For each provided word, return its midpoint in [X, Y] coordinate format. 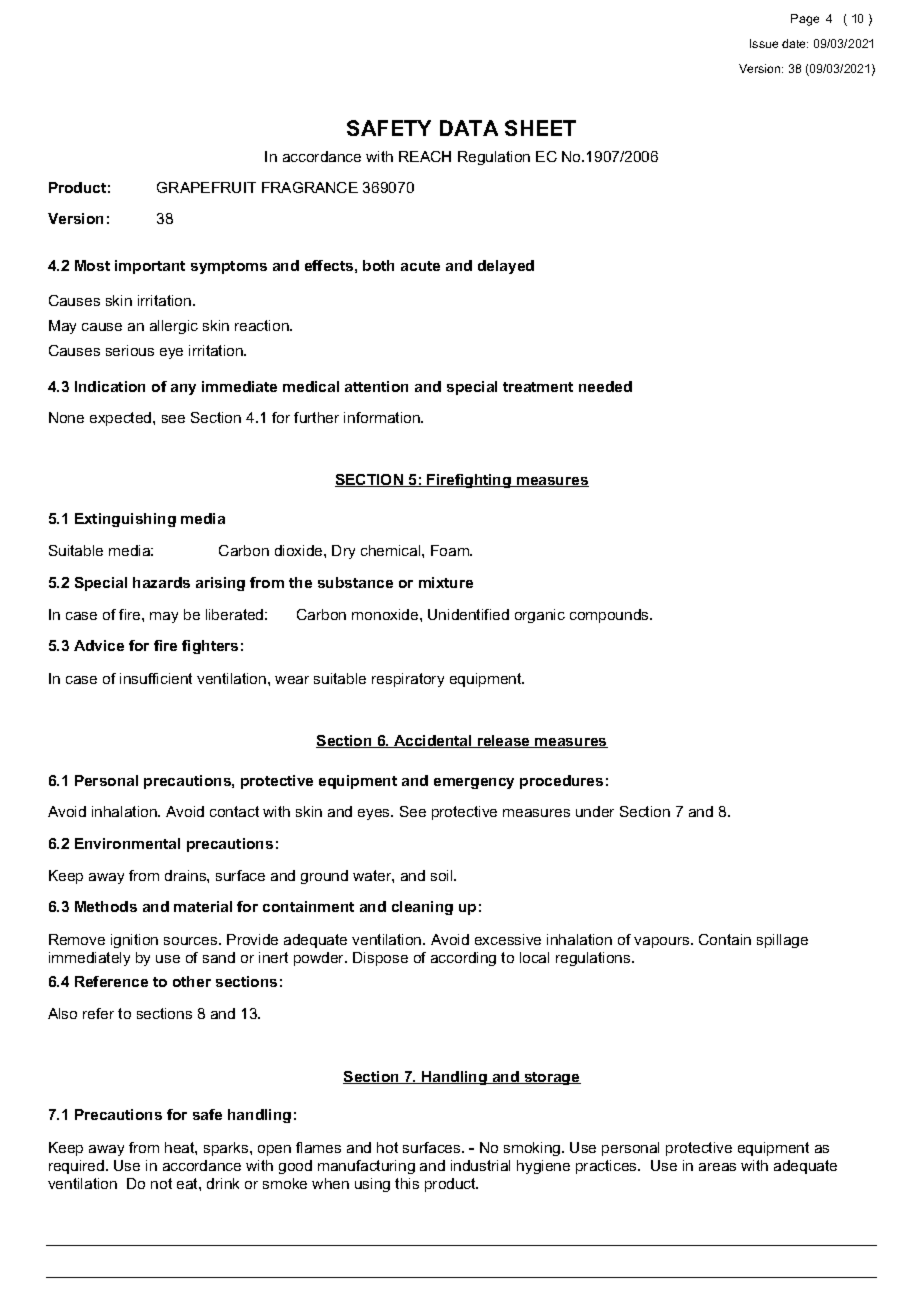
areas [717, 1167]
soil [443, 875]
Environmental [127, 843]
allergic [174, 327]
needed [605, 386]
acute [420, 266]
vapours [663, 942]
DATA [469, 128]
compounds [610, 616]
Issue [764, 43]
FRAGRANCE [310, 187]
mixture [446, 582]
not [161, 1183]
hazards [161, 582]
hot [387, 1147]
